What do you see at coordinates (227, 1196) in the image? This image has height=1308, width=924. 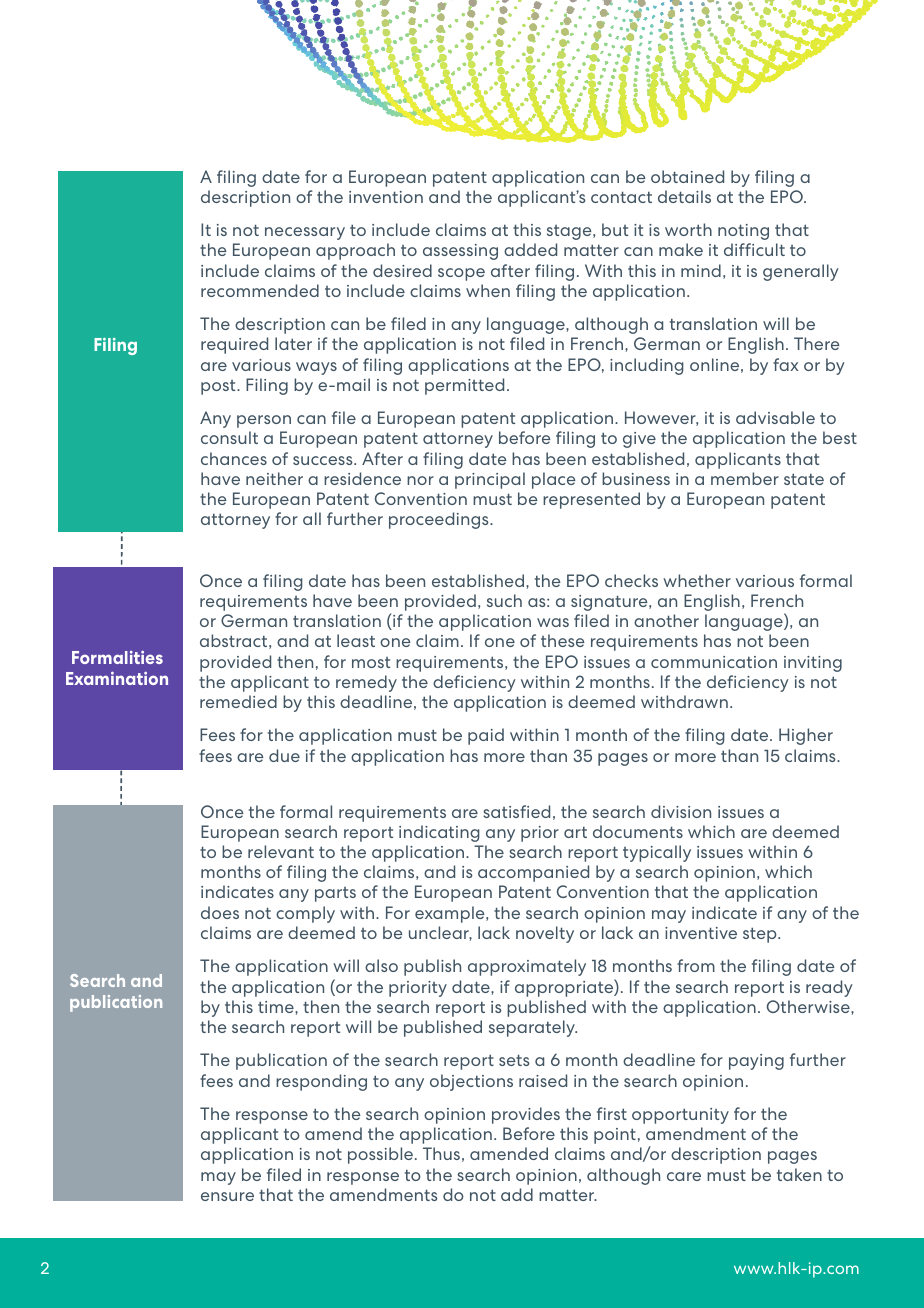 I see `ensure` at bounding box center [227, 1196].
